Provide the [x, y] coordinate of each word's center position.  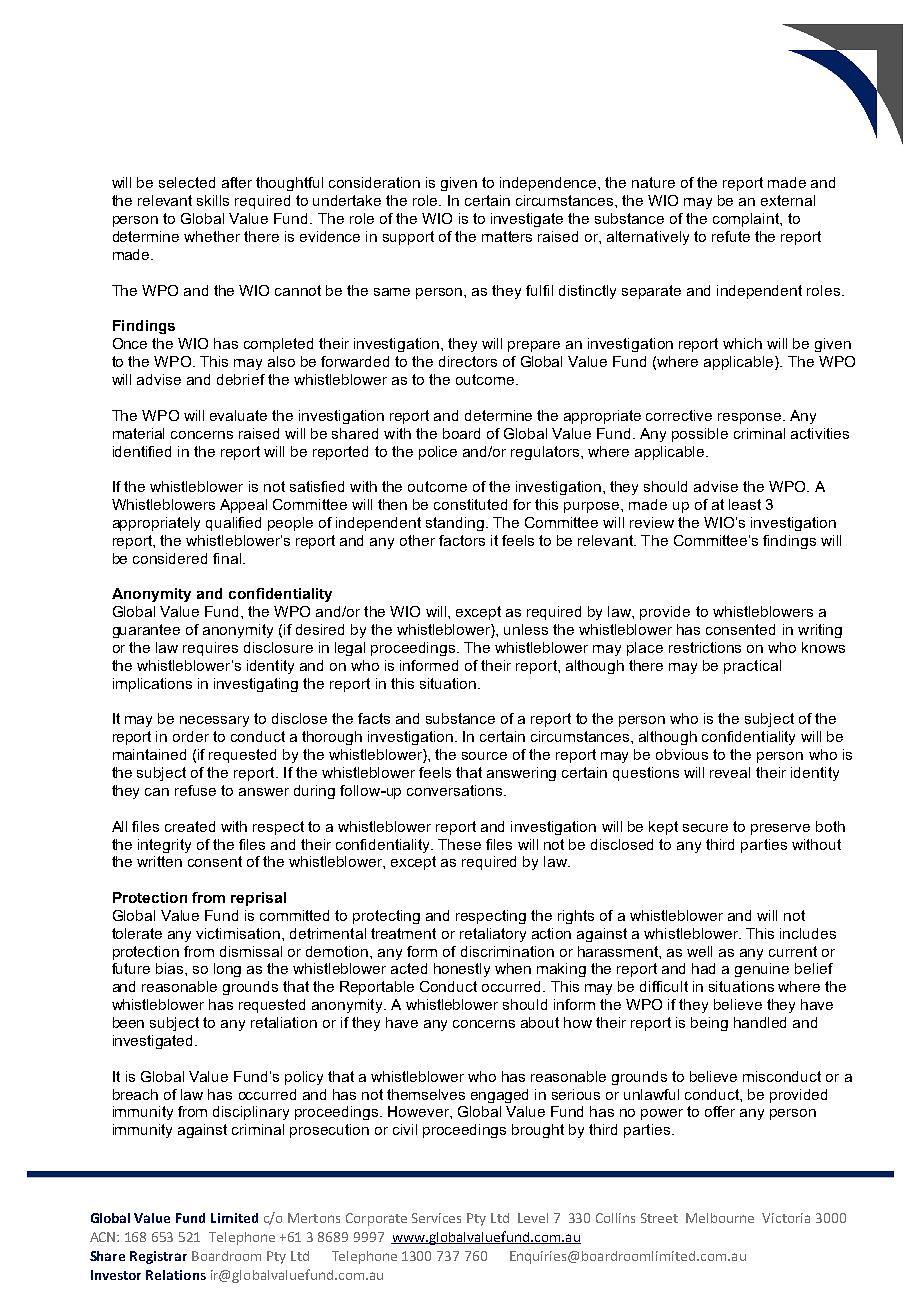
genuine [762, 970]
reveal [730, 772]
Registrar [158, 1257]
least [745, 504]
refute [731, 236]
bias [171, 968]
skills [213, 200]
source [484, 756]
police [438, 453]
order [191, 736]
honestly [462, 970]
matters [507, 236]
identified [142, 451]
